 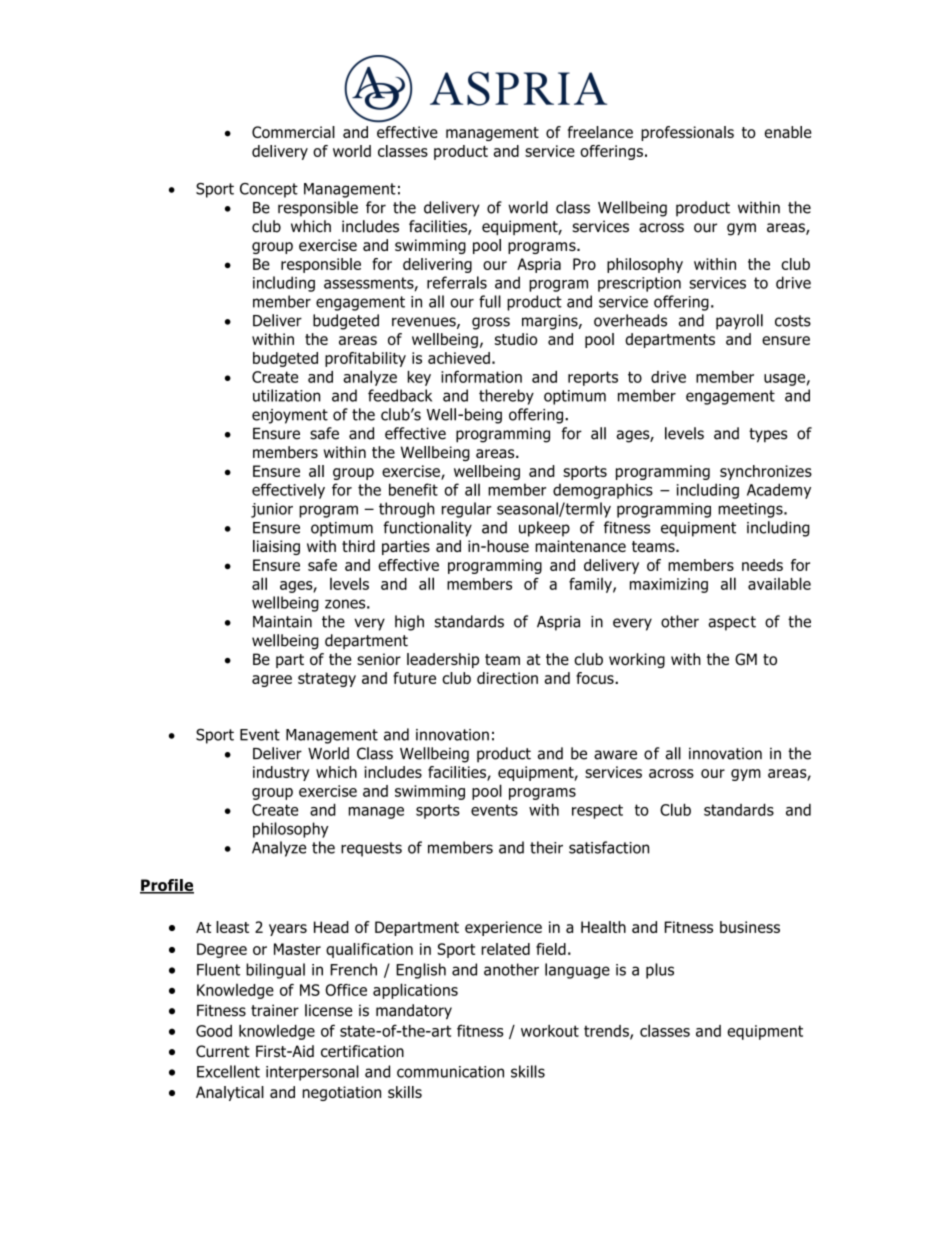 I want to click on professionals, so click(x=687, y=133).
